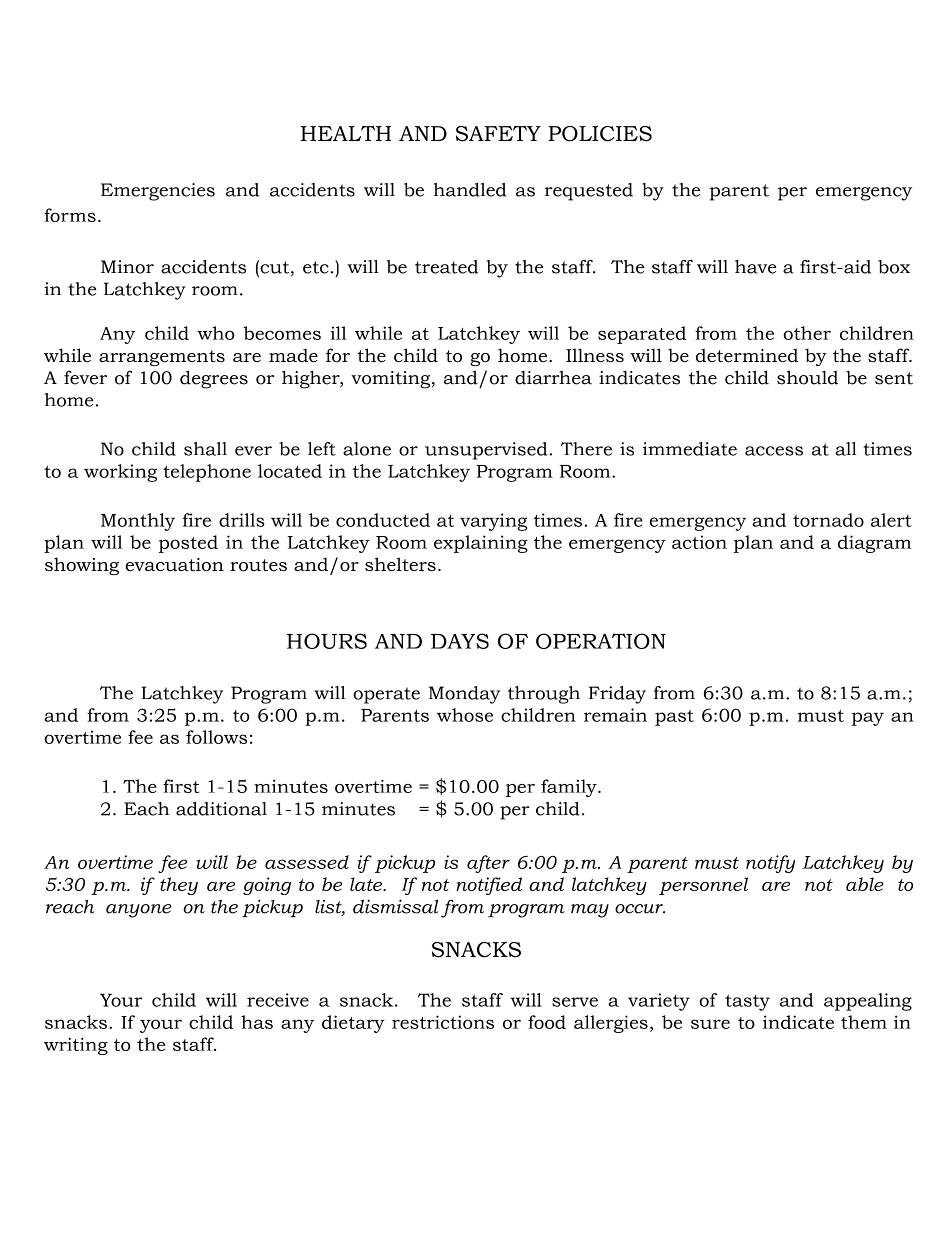 The height and width of the image is (1233, 952). What do you see at coordinates (162, 358) in the image?
I see `arrangements` at bounding box center [162, 358].
